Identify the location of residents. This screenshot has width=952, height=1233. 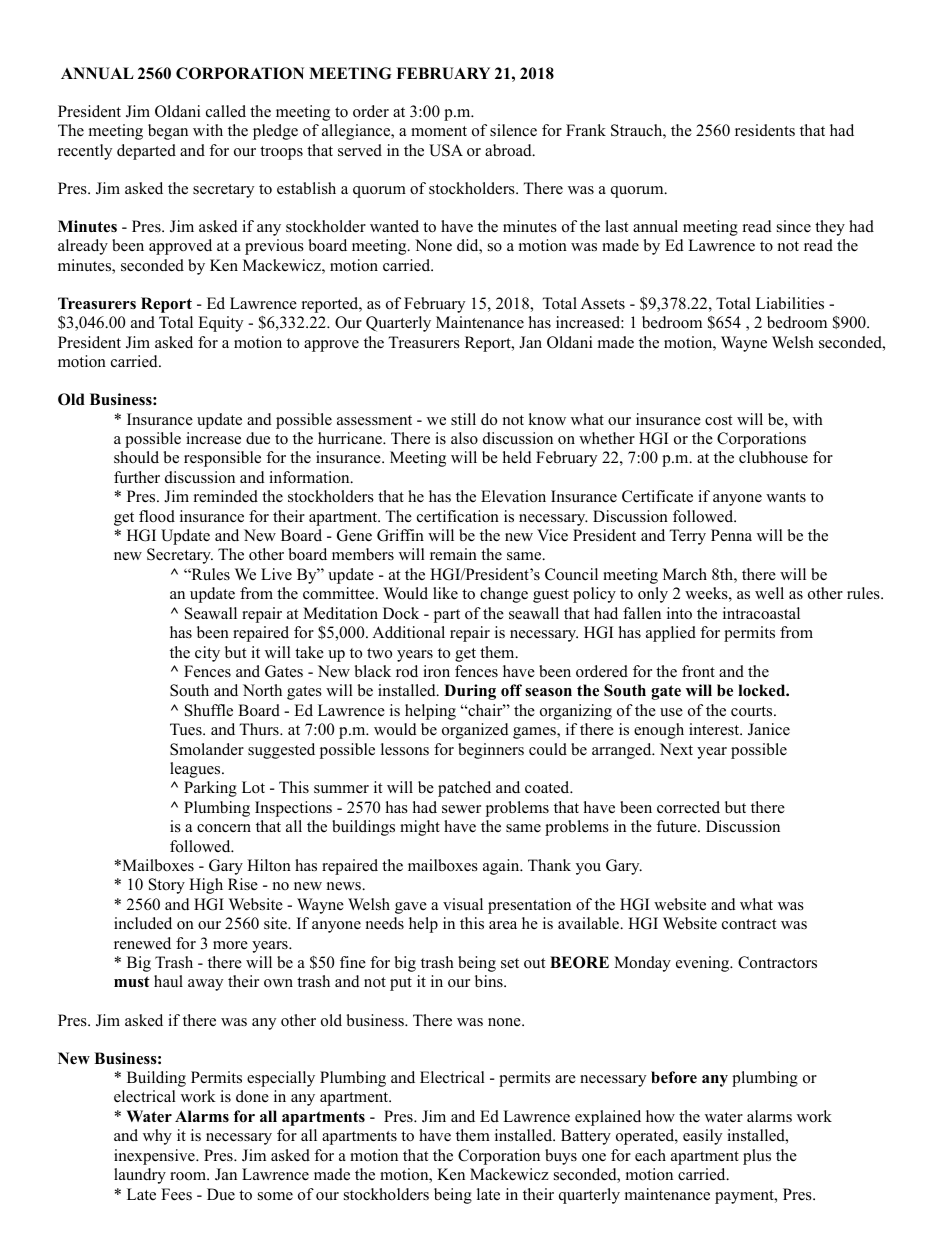
(765, 130).
